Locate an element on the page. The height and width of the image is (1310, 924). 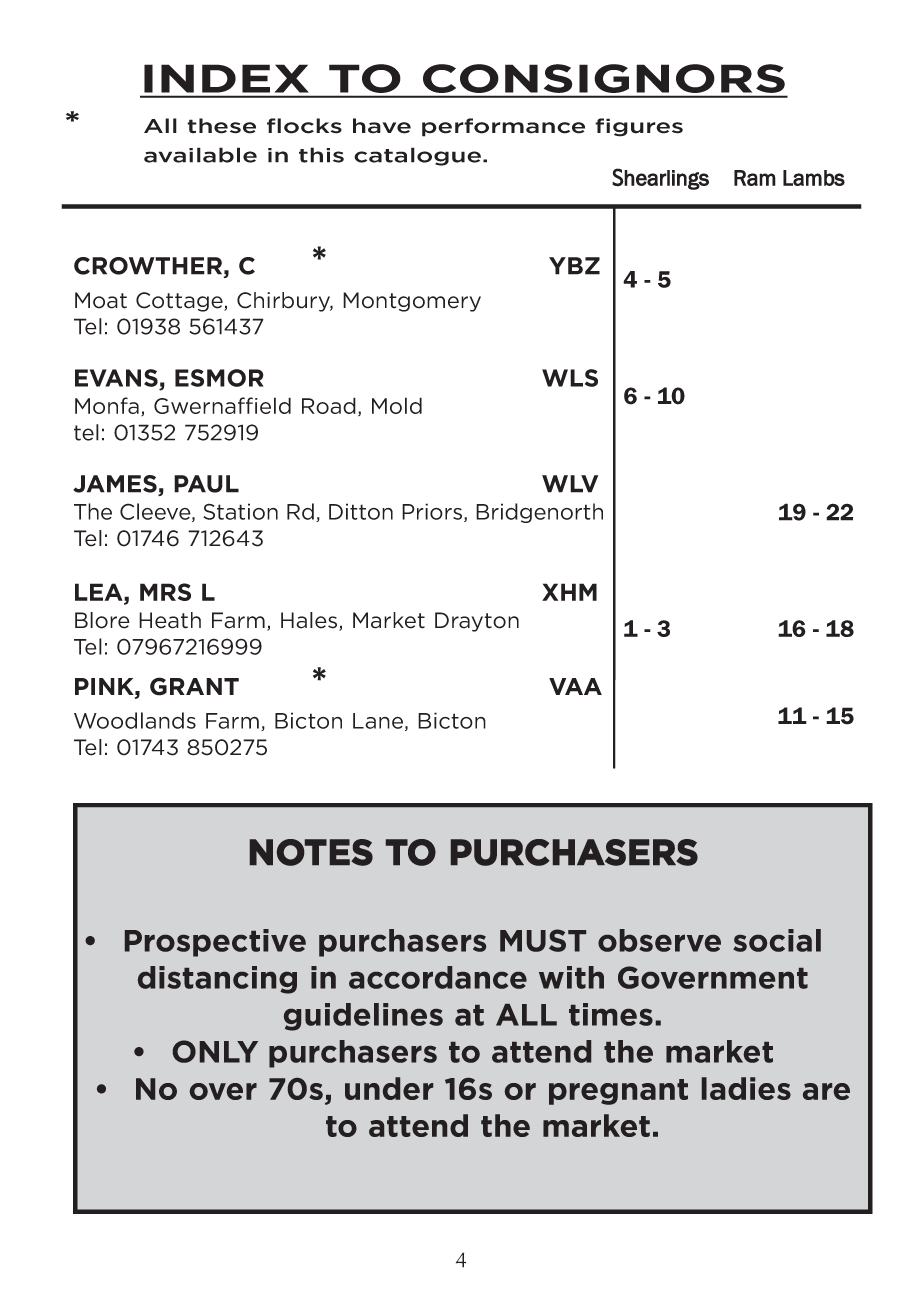
Ram is located at coordinates (755, 178).
